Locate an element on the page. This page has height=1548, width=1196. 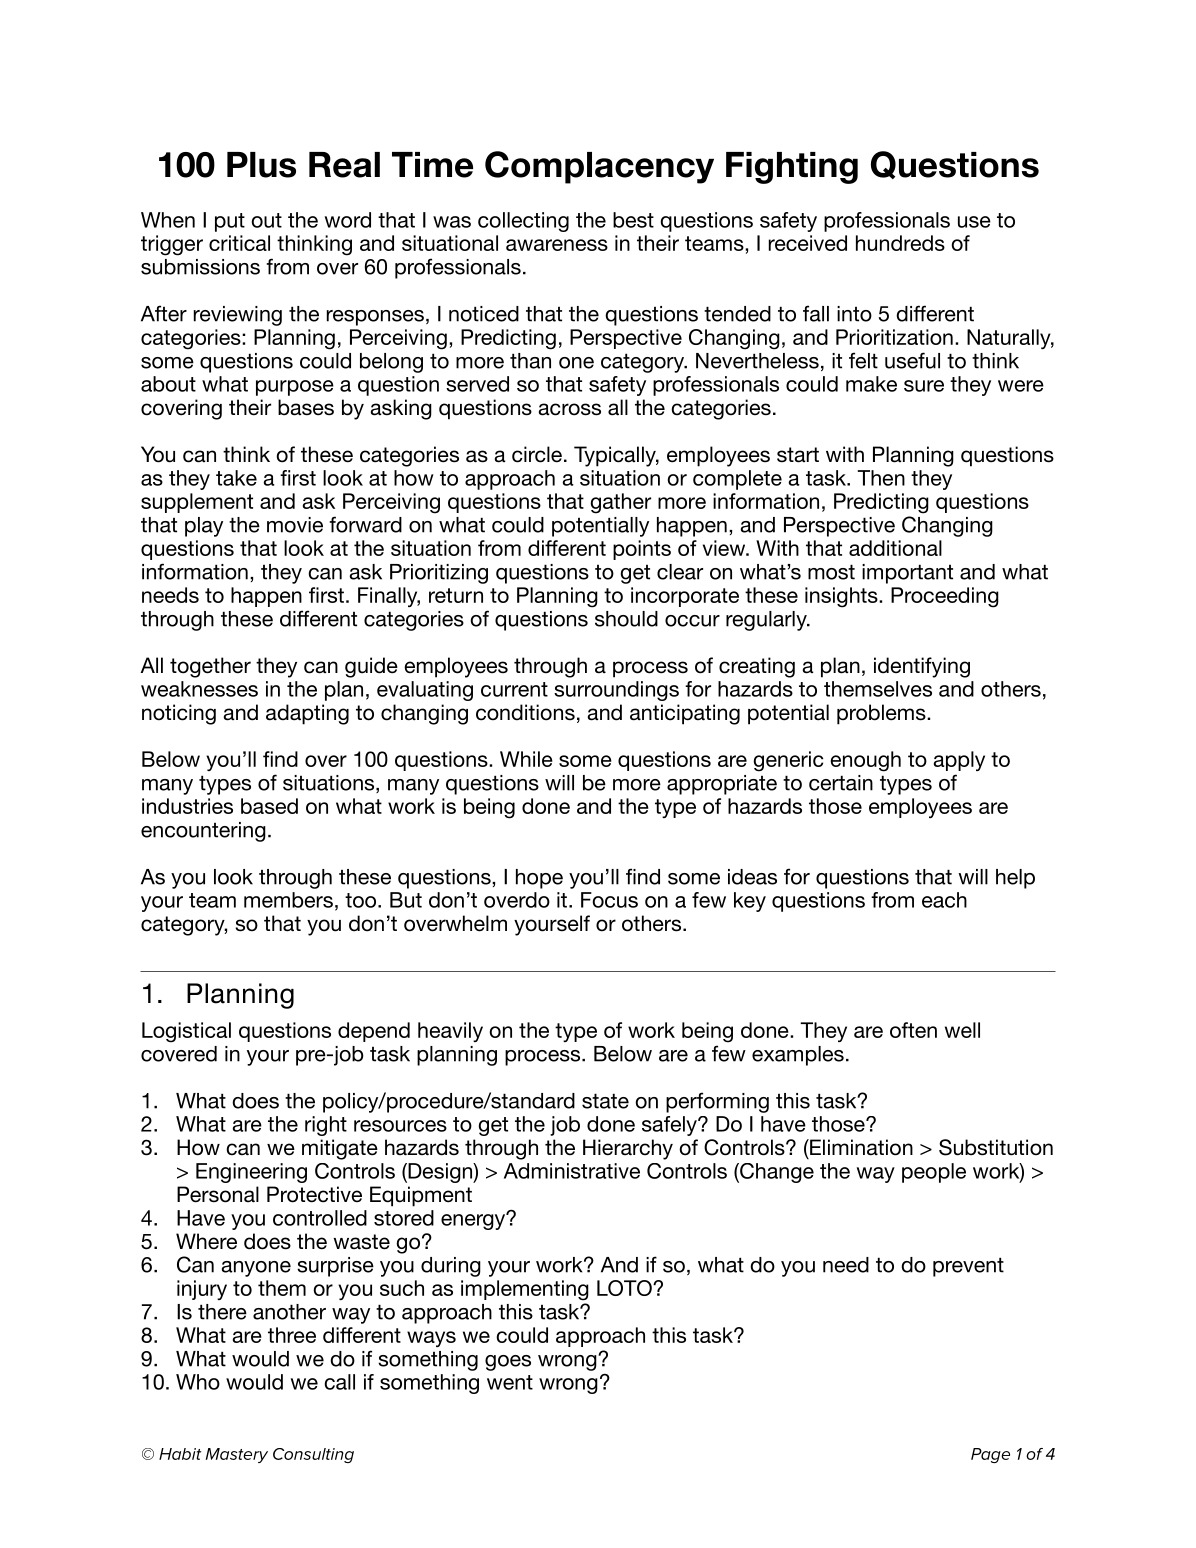
Page is located at coordinates (990, 1455).
